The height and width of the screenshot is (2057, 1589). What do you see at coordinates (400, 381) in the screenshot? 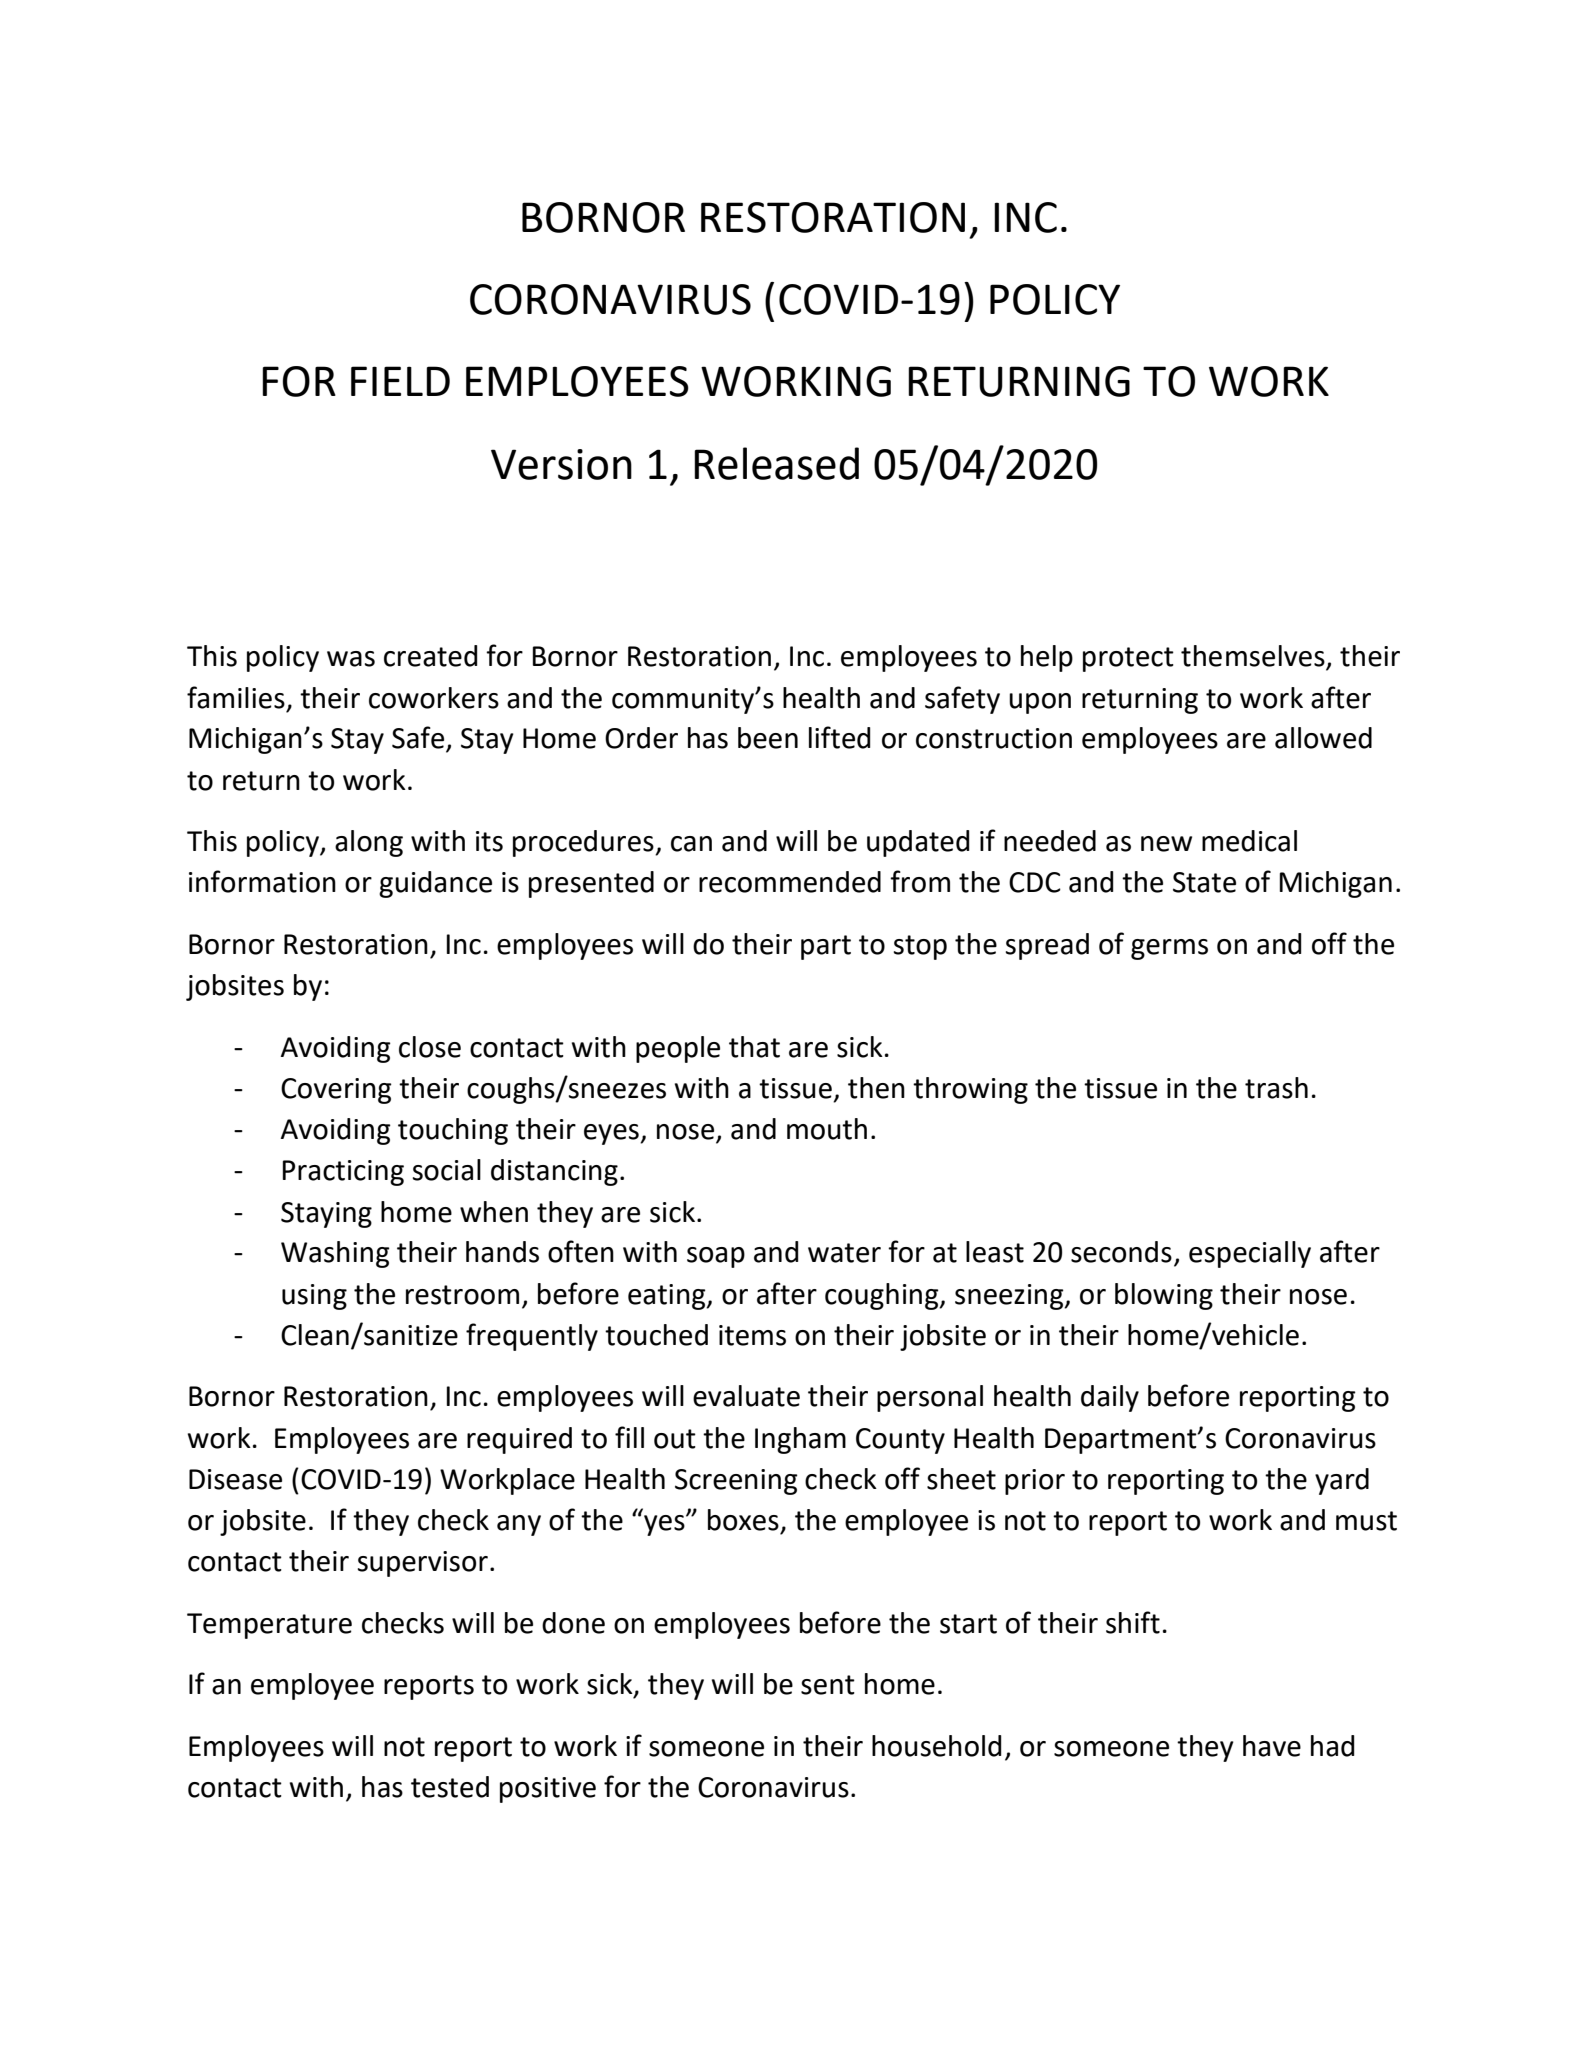
I see `FIELD` at bounding box center [400, 381].
